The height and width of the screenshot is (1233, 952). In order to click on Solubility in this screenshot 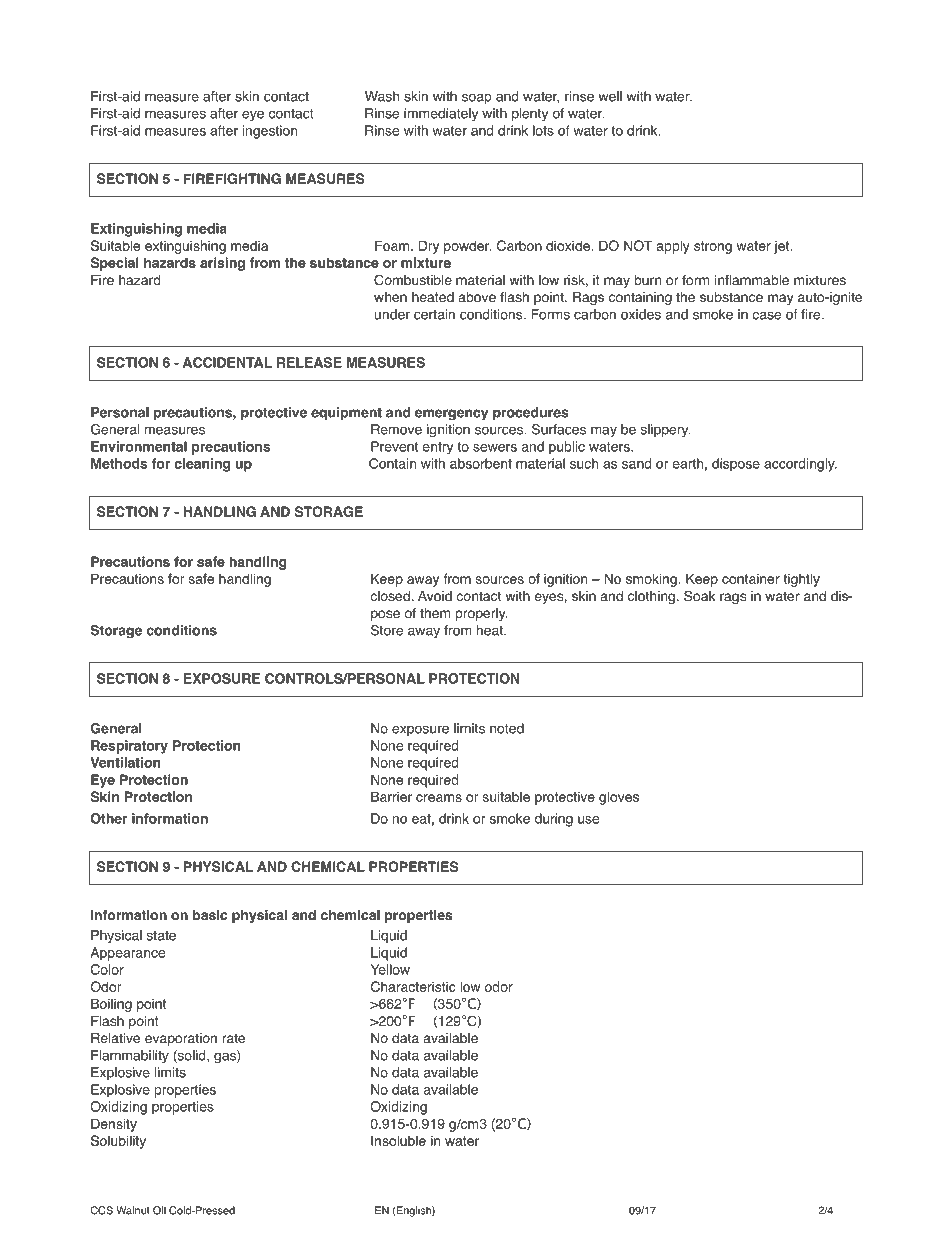, I will do `click(118, 1142)`.
